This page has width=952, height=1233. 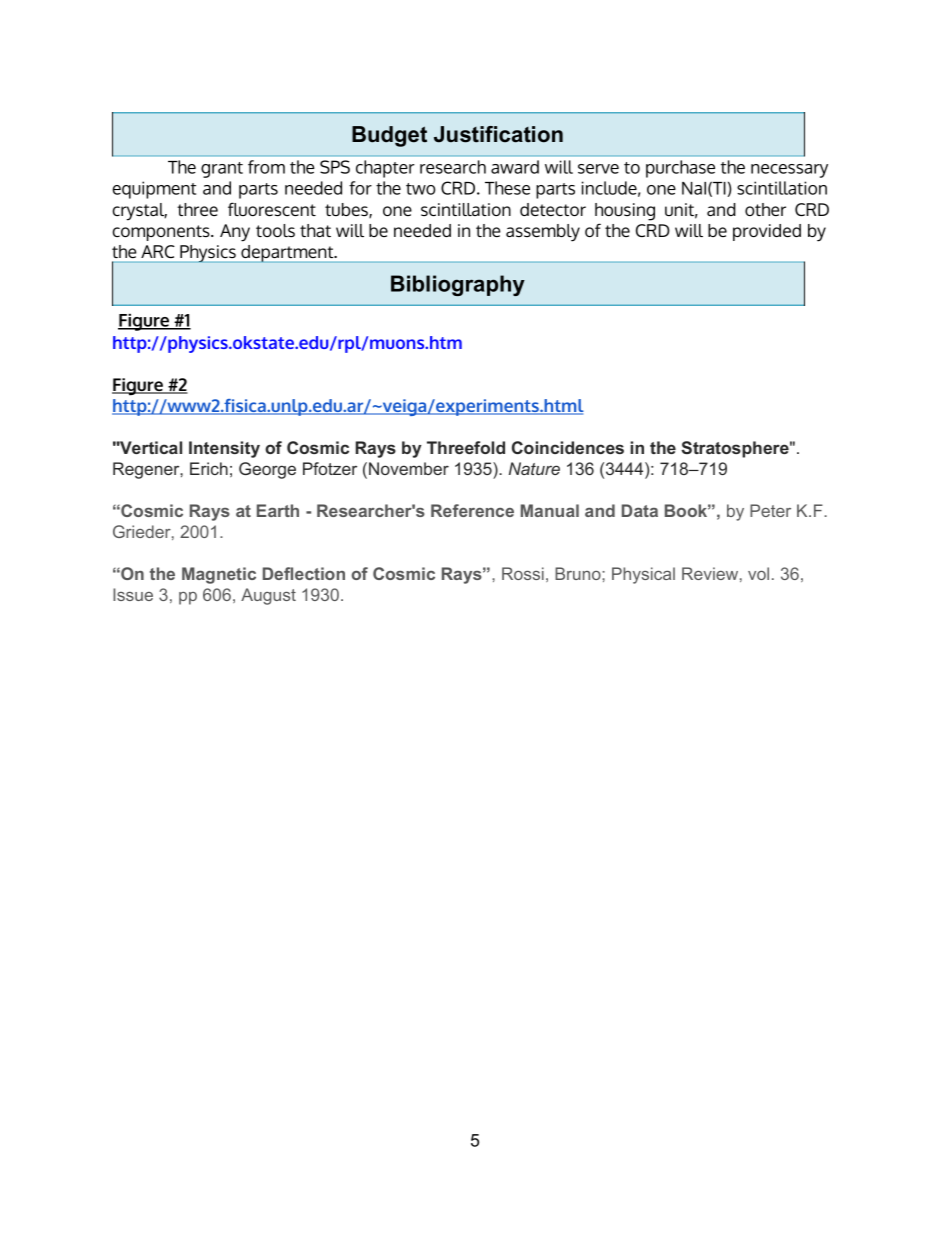 I want to click on Magnetic, so click(x=219, y=575).
